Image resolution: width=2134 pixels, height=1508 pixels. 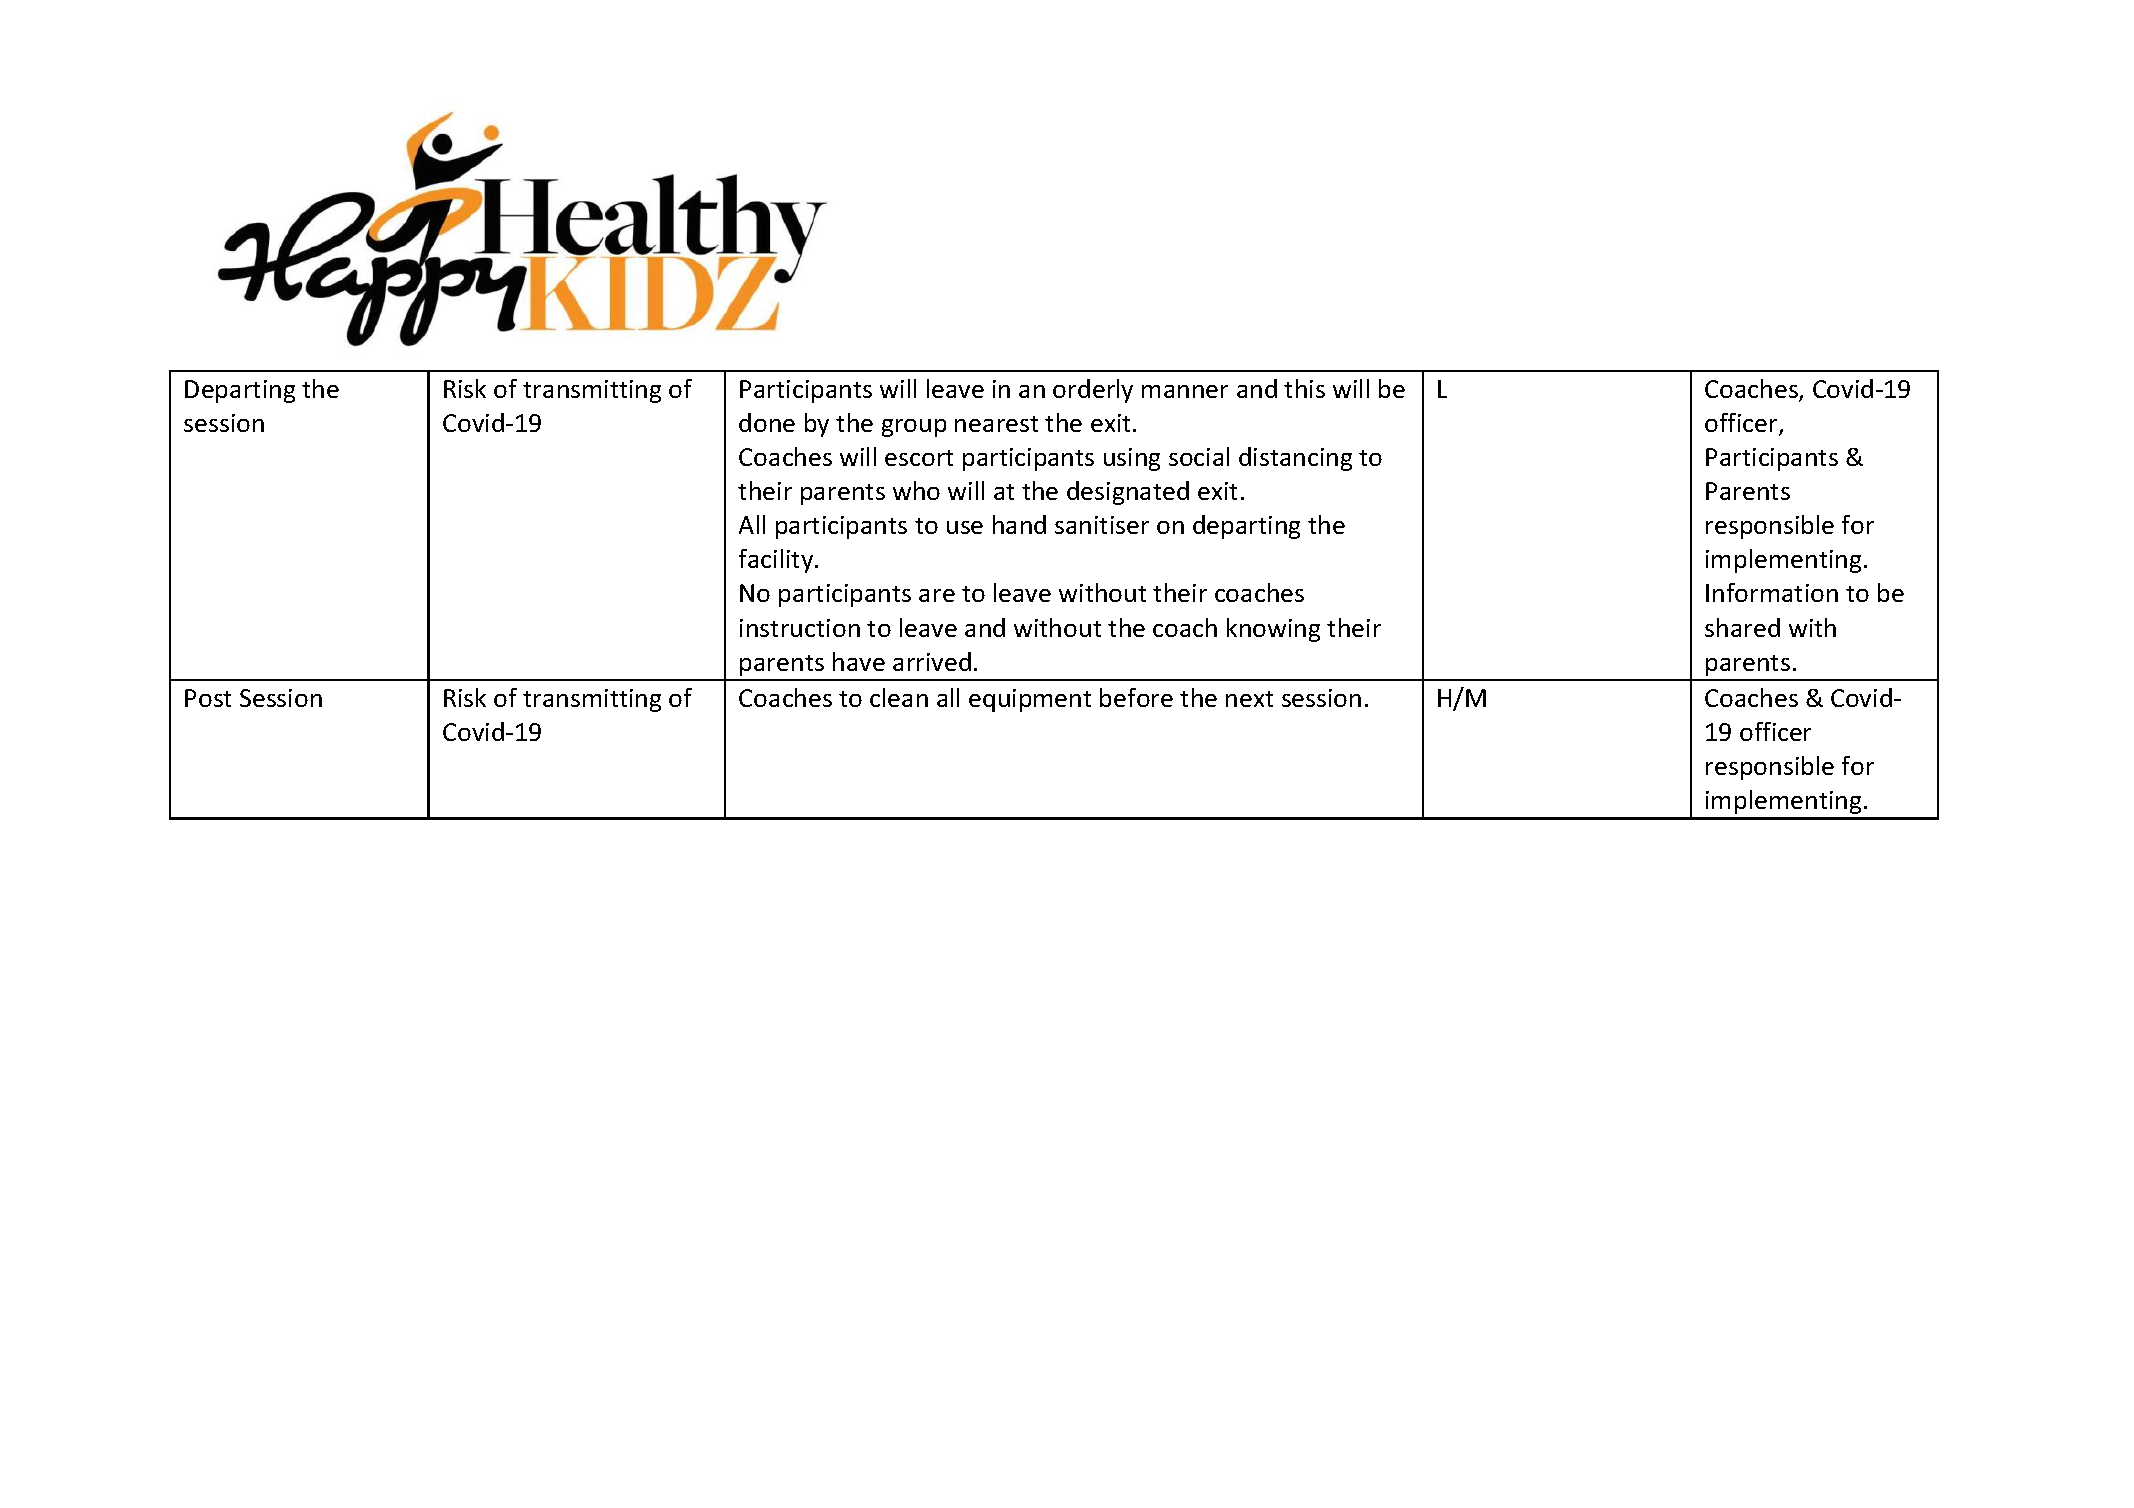 I want to click on orderly, so click(x=1093, y=391).
